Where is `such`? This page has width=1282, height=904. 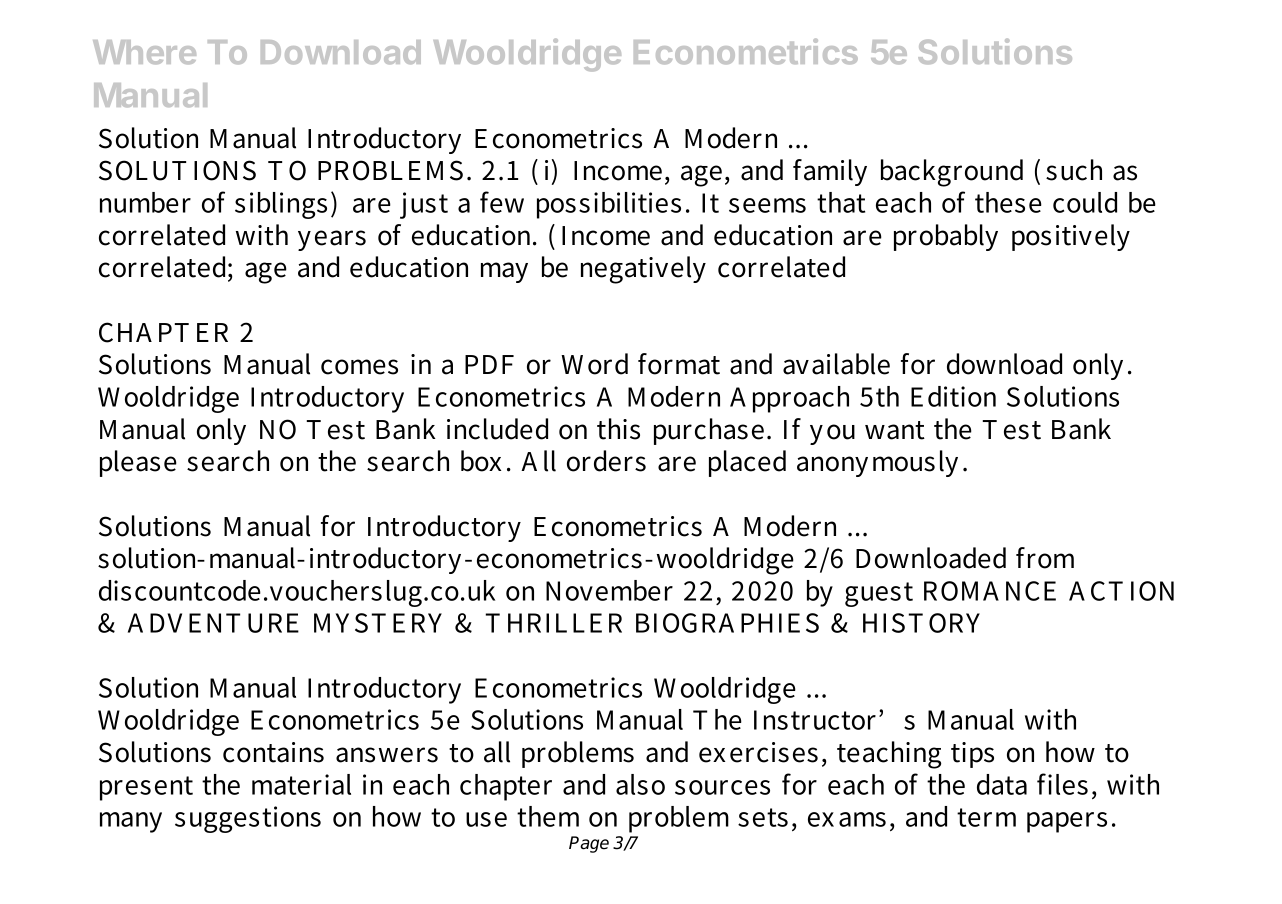
such is located at coordinates (1074, 170).
